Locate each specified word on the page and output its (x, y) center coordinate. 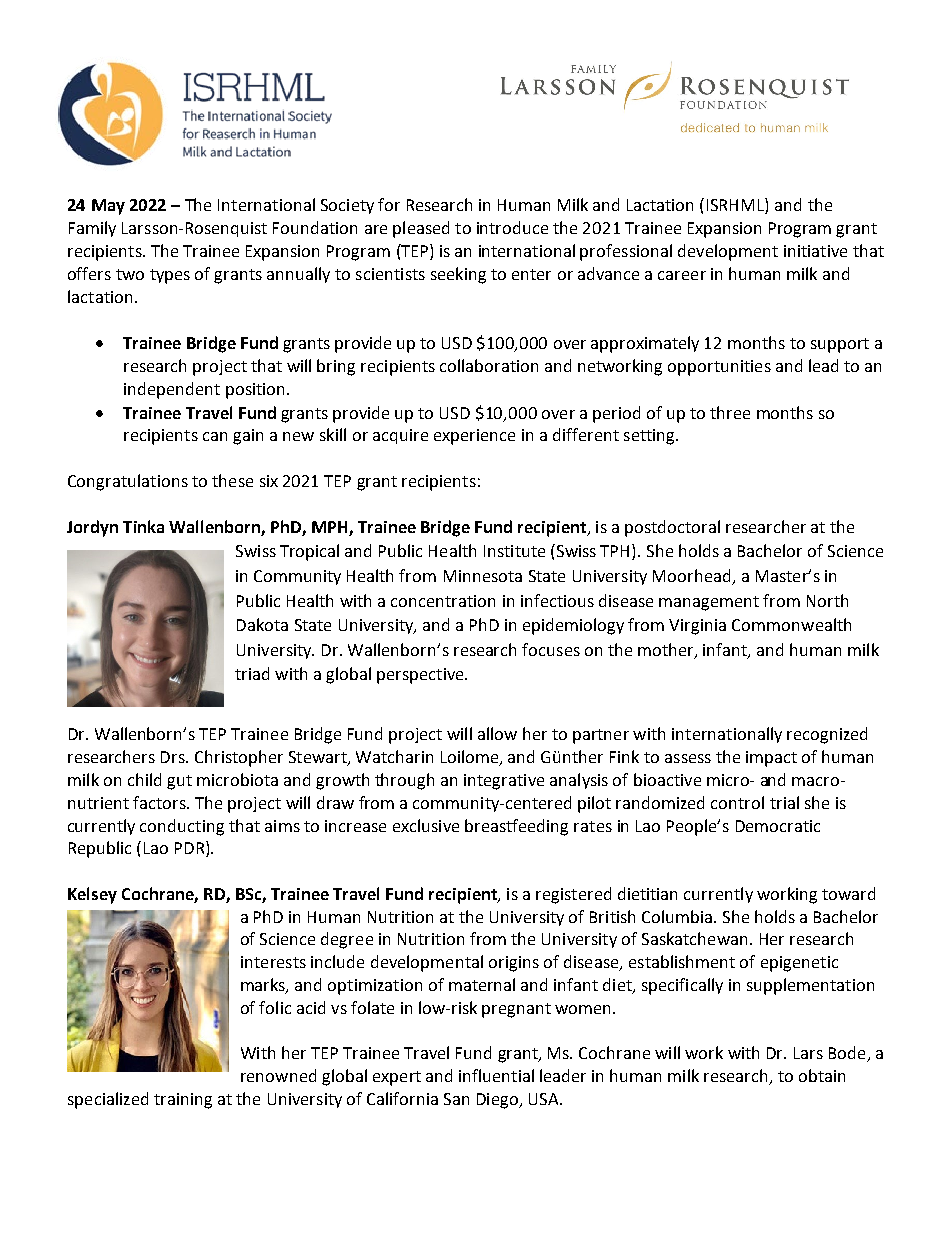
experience (474, 437)
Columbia (678, 916)
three (730, 412)
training (183, 1101)
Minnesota (483, 576)
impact (771, 759)
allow (497, 733)
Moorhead (693, 577)
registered (573, 895)
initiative (815, 251)
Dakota (262, 624)
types (170, 276)
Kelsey (92, 895)
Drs (174, 757)
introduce (512, 227)
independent (172, 390)
